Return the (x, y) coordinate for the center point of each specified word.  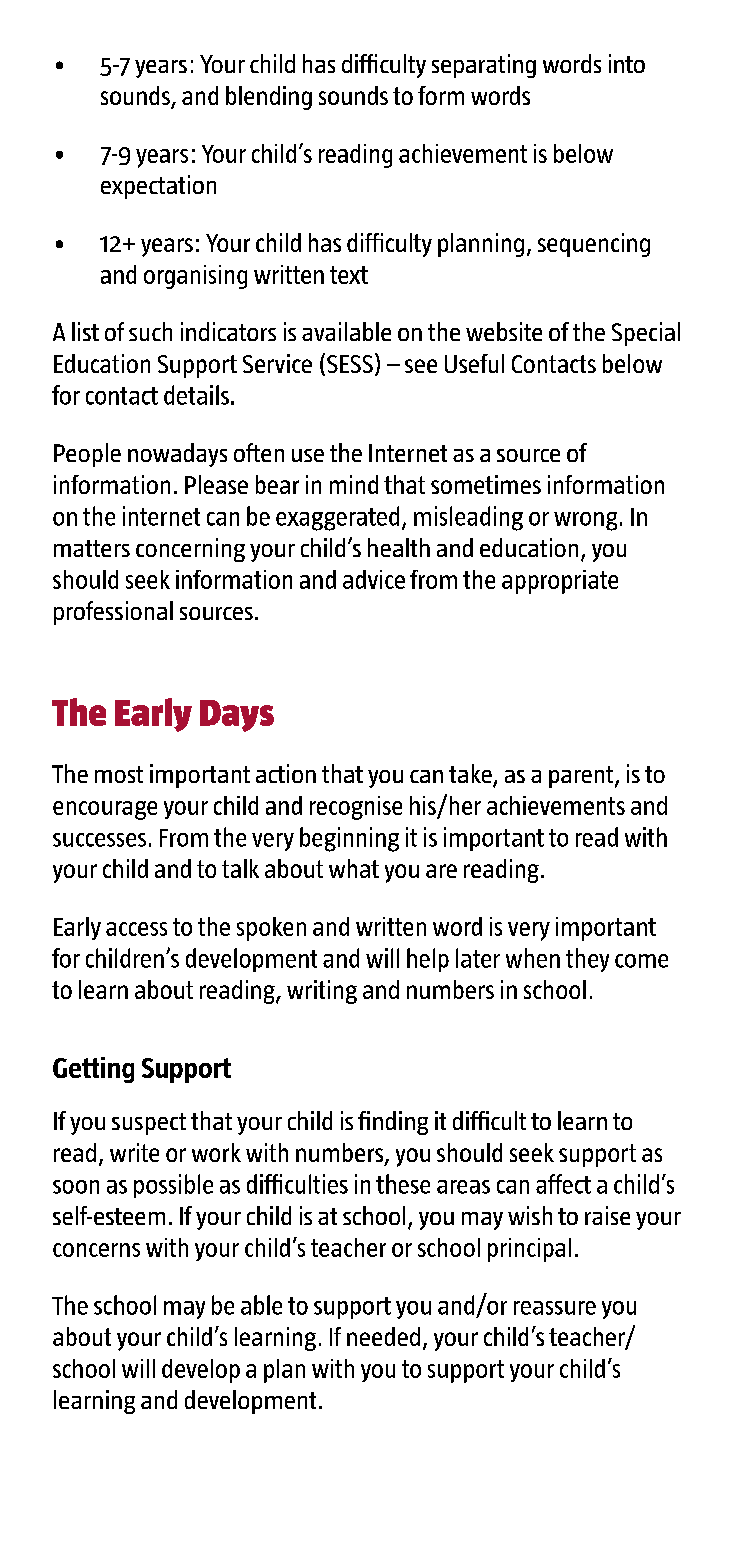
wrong (585, 521)
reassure (555, 1308)
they (587, 960)
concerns (96, 1250)
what (354, 868)
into (627, 63)
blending (269, 98)
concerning (190, 550)
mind (354, 484)
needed (383, 1336)
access (136, 929)
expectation (158, 187)
